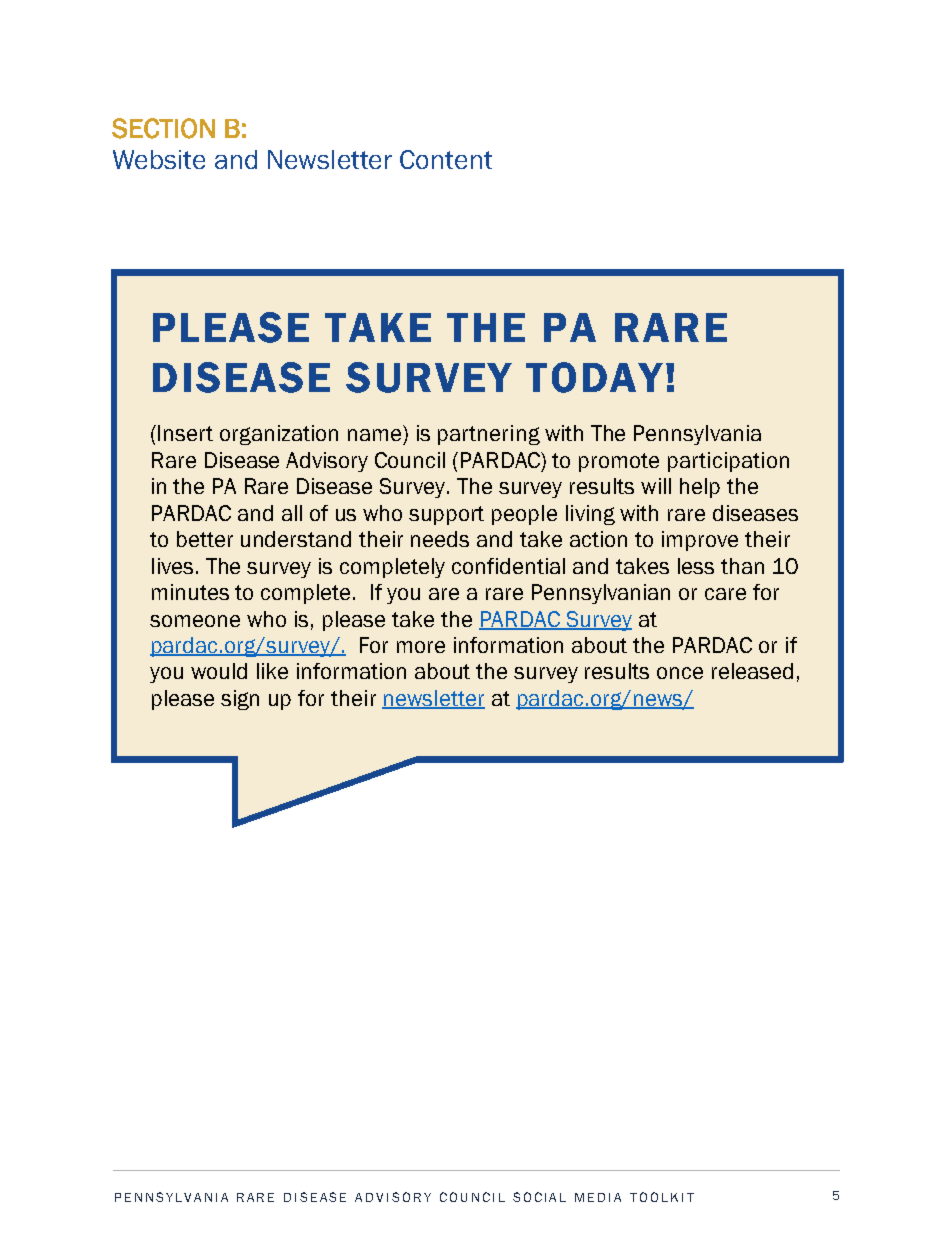 This image has height=1233, width=952. What do you see at coordinates (446, 515) in the image?
I see `support` at bounding box center [446, 515].
